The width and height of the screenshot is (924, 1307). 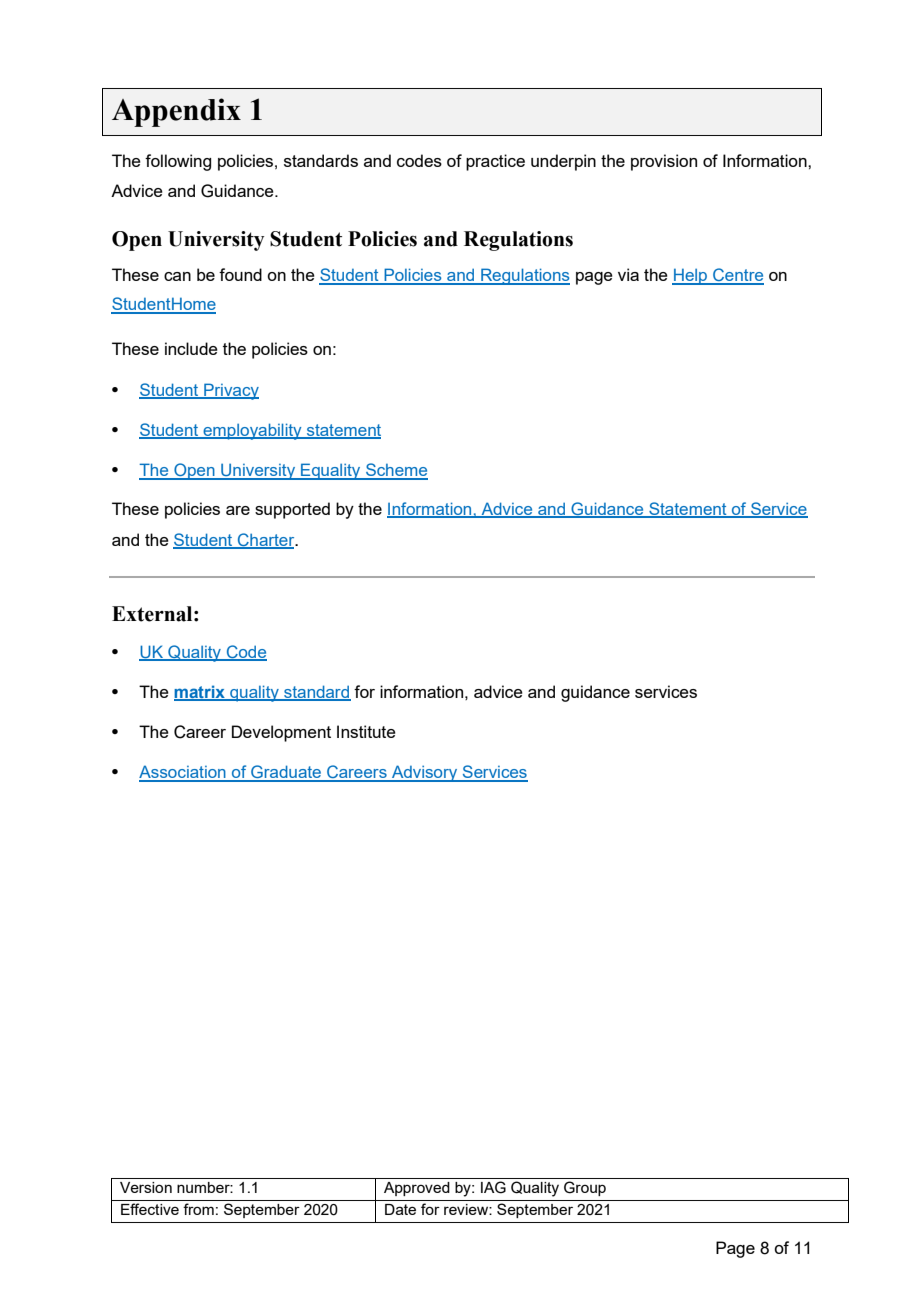 I want to click on employability, so click(x=252, y=431).
